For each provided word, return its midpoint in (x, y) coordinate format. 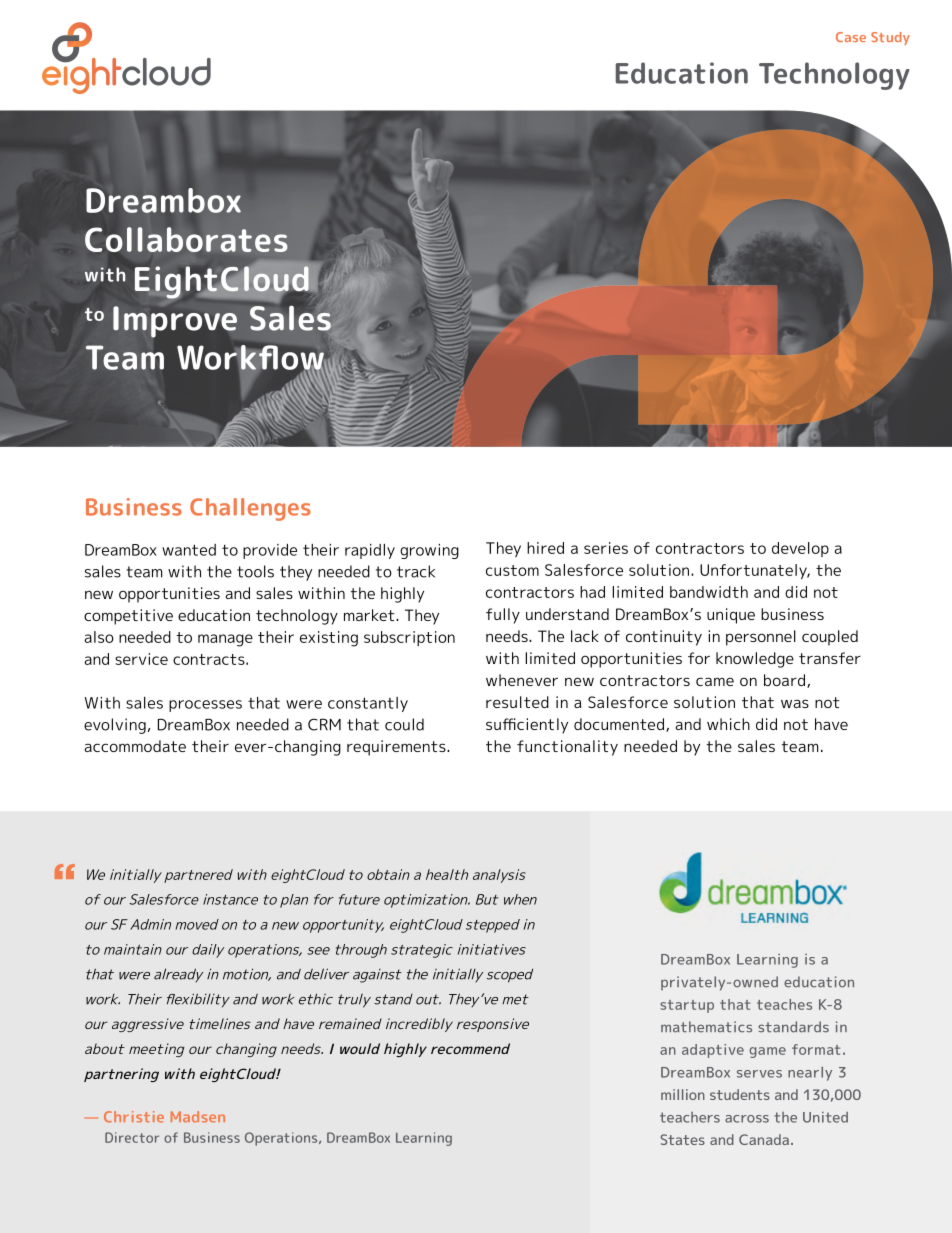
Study (890, 38)
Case (851, 37)
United (825, 1117)
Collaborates (186, 239)
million (683, 1094)
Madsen (198, 1117)
